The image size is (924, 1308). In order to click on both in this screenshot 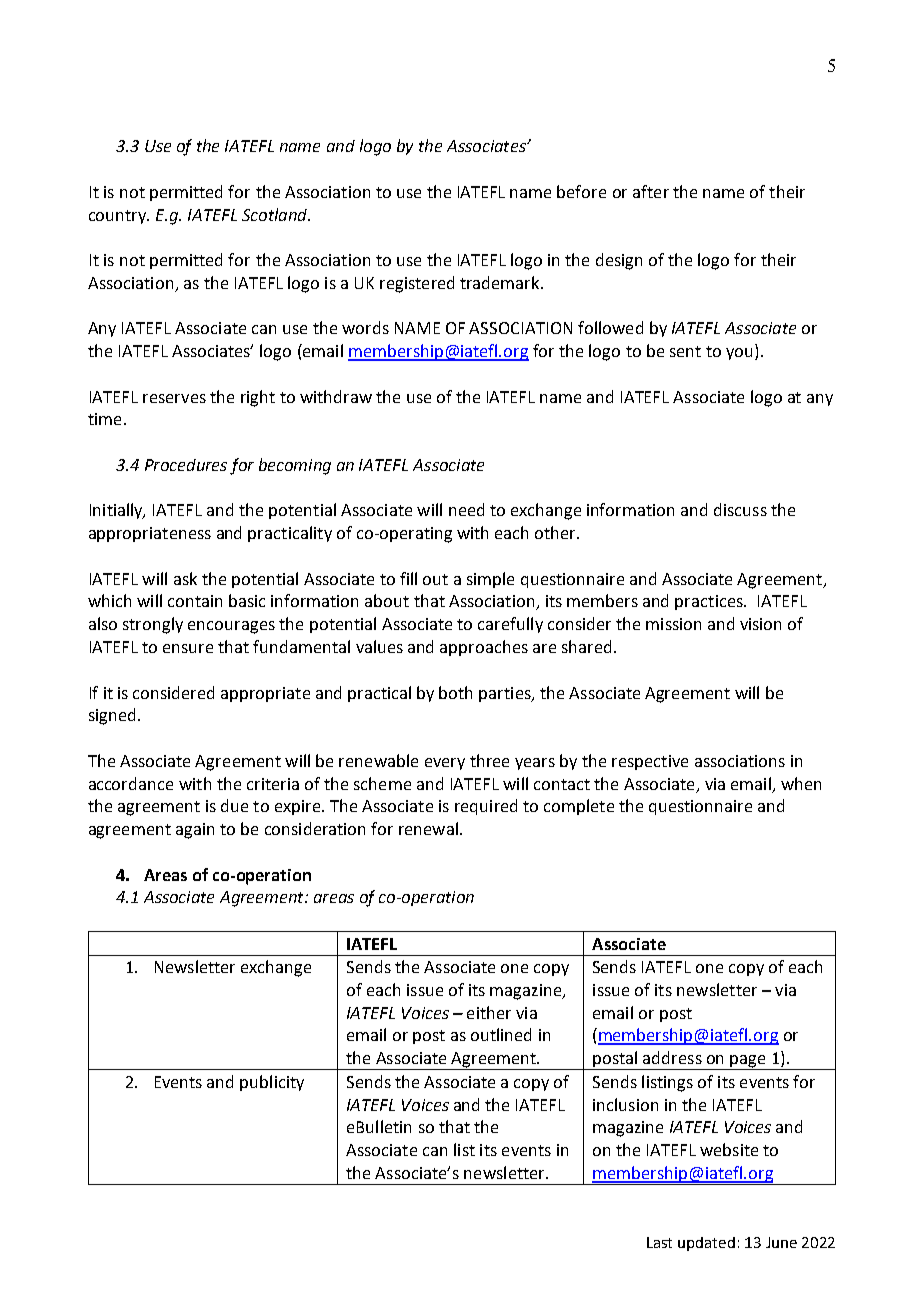, I will do `click(455, 692)`.
